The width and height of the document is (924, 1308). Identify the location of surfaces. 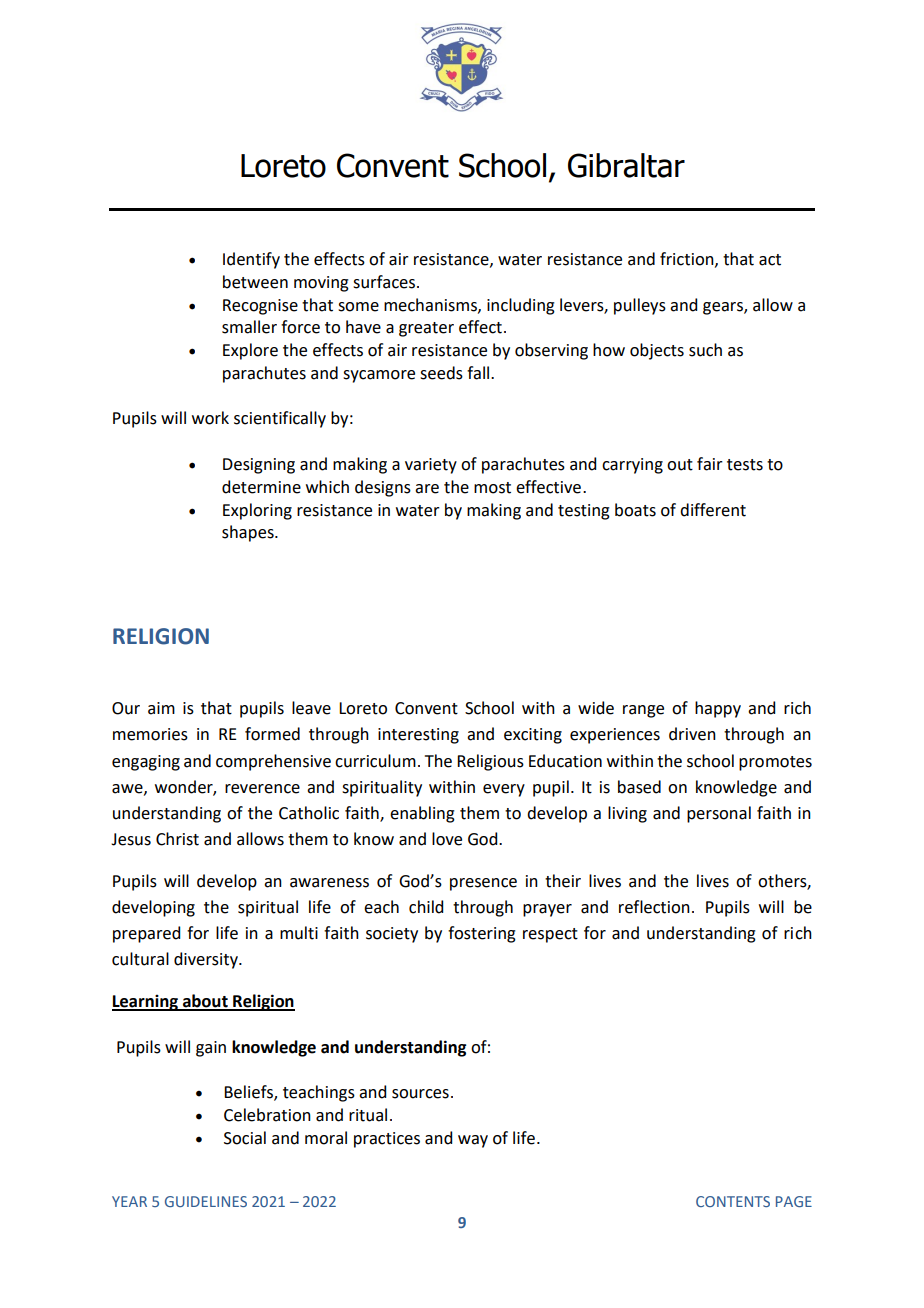
(384, 282).
